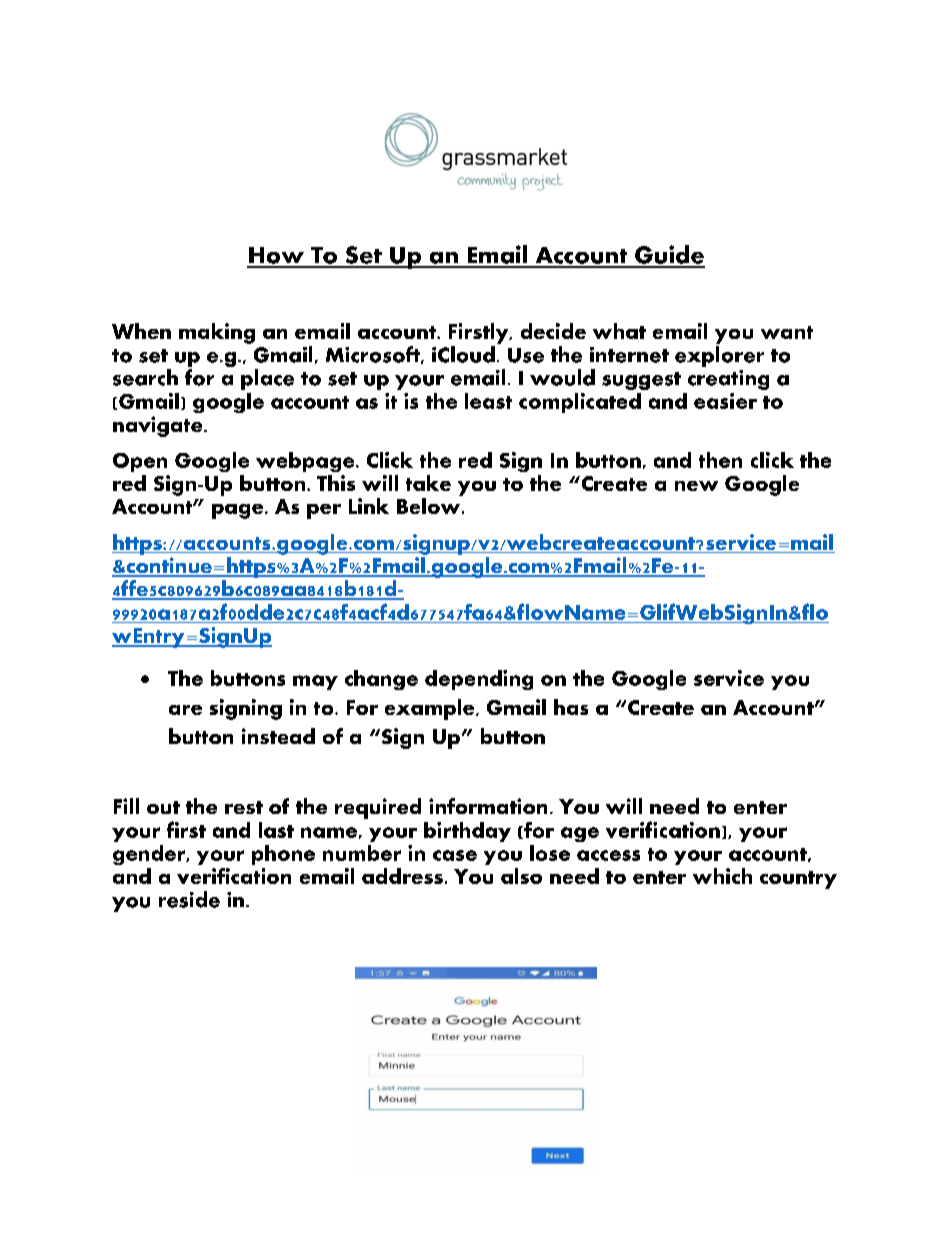  Describe the element at coordinates (217, 333) in the document. I see `making` at that location.
